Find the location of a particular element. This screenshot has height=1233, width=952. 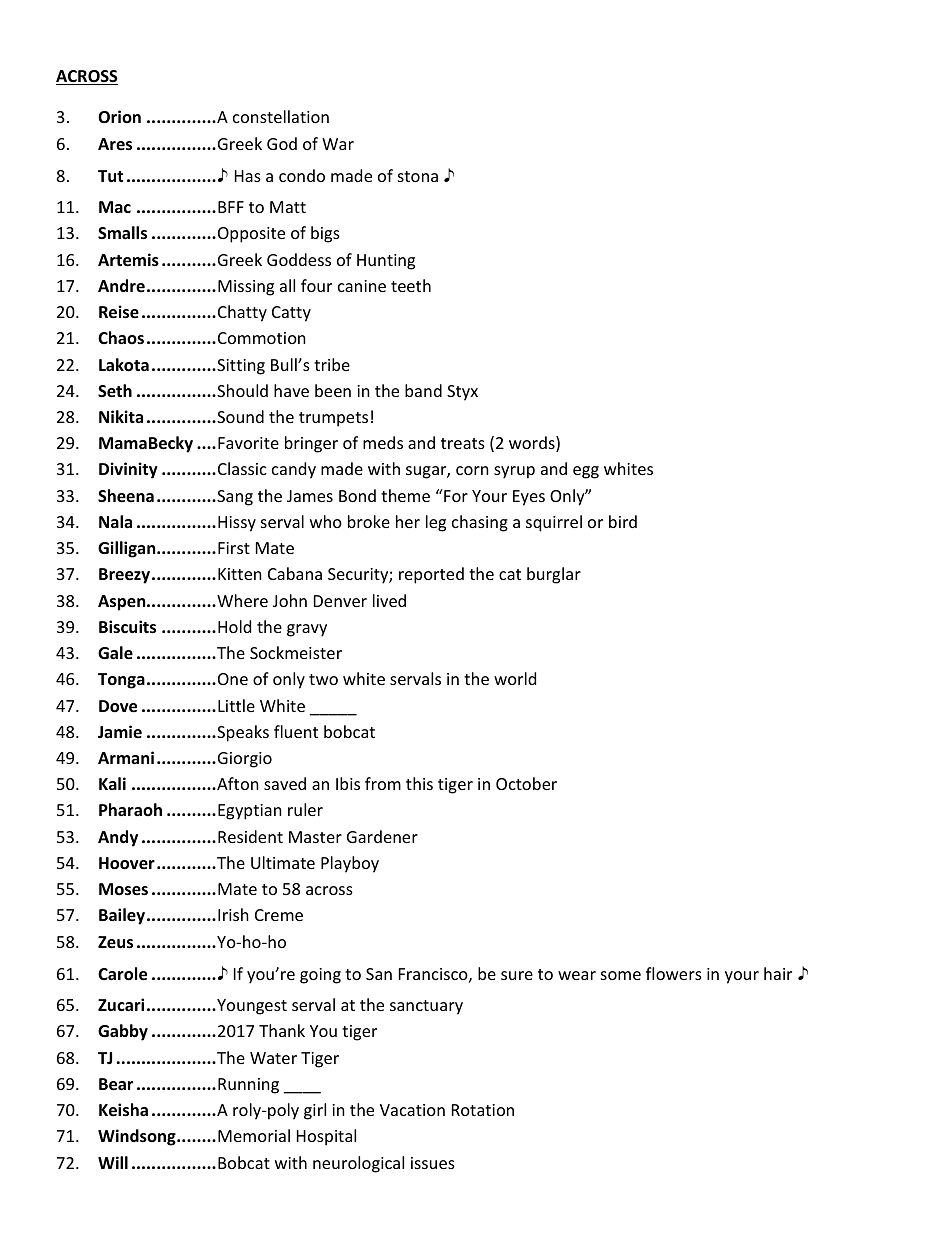

Water is located at coordinates (273, 1058).
